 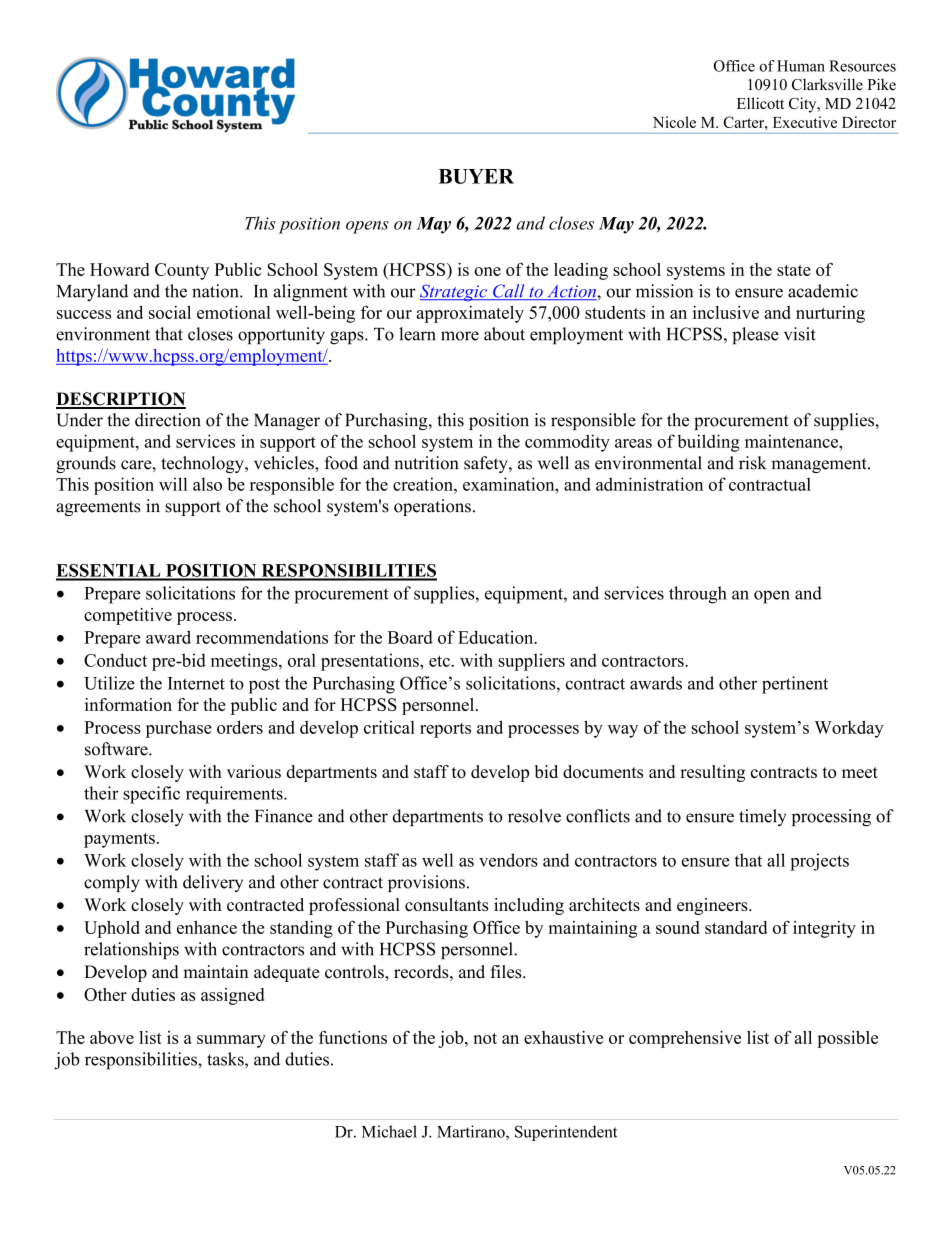 I want to click on summary, so click(x=231, y=1041).
